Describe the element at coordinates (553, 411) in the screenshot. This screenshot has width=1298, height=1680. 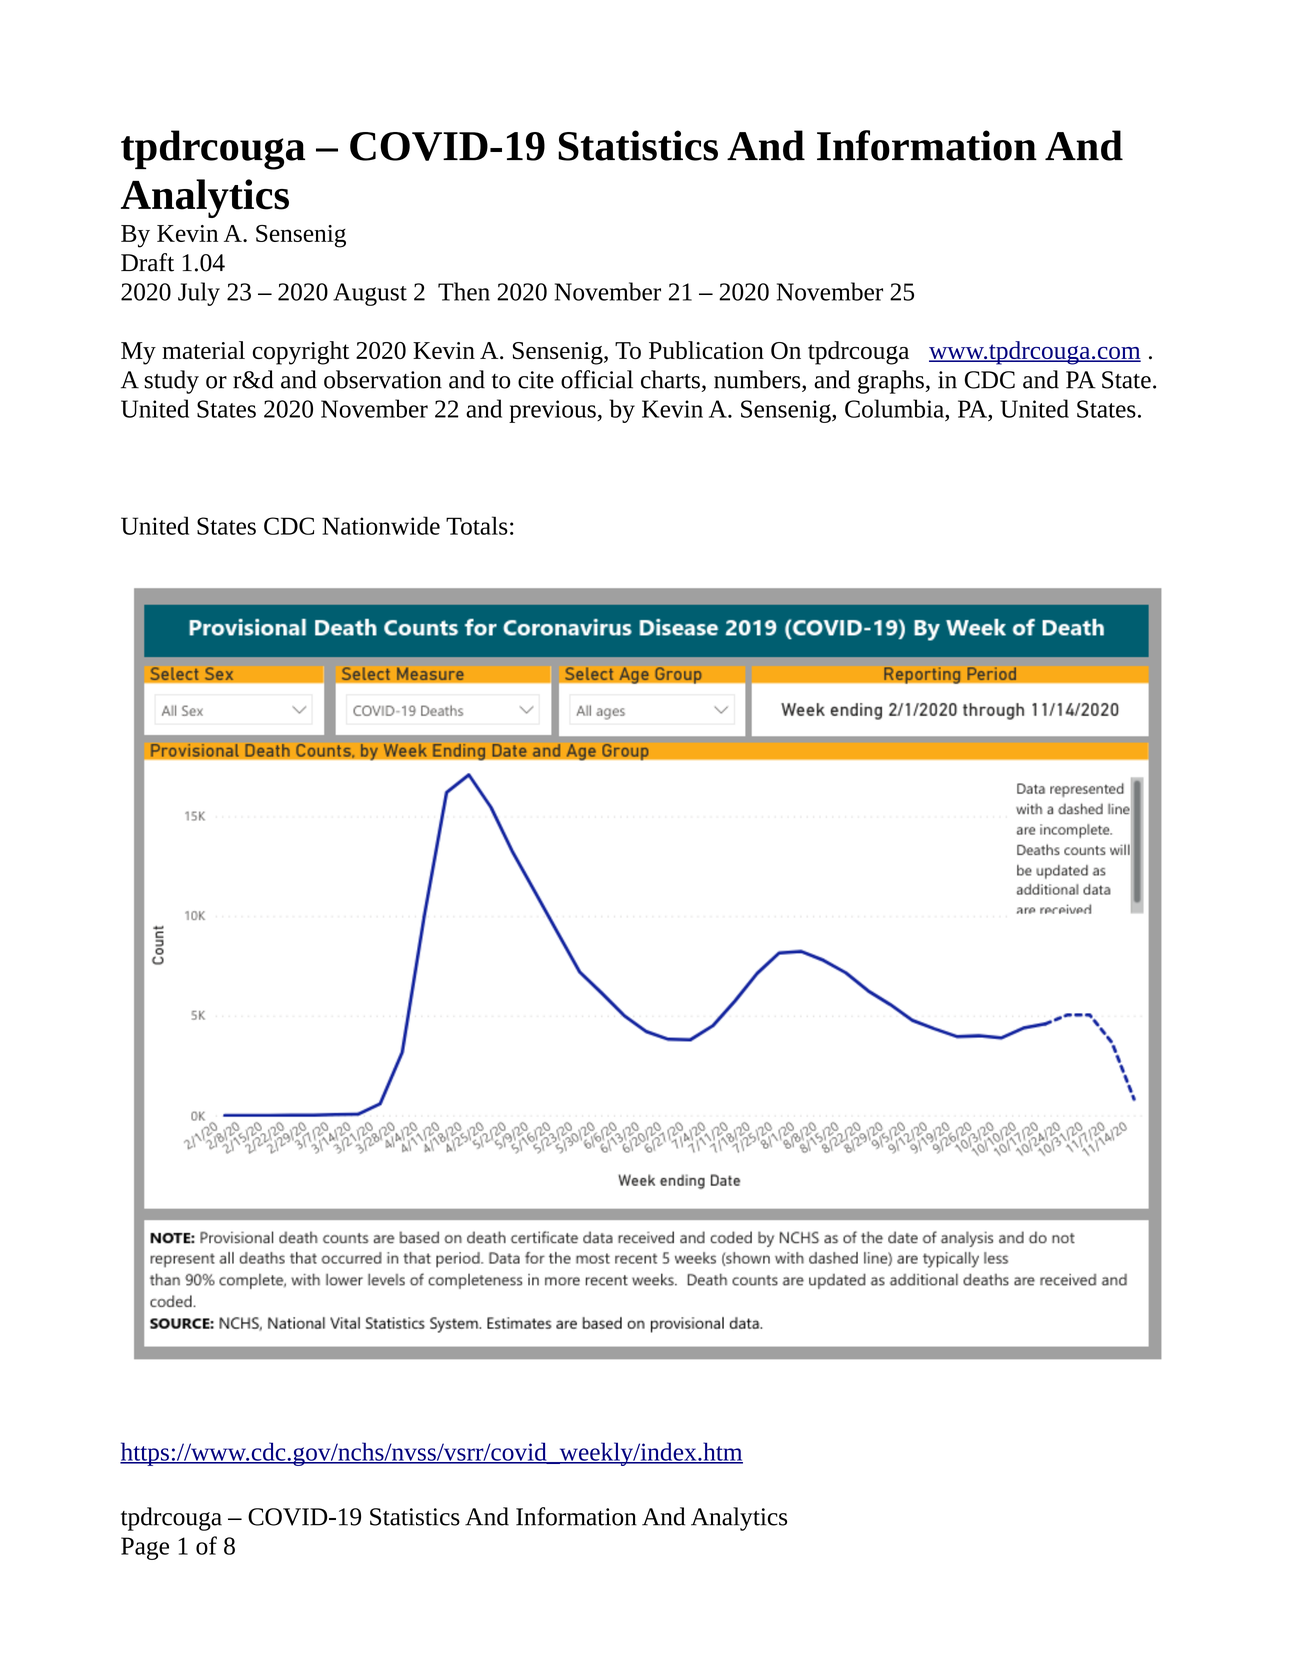
I see `previous` at that location.
